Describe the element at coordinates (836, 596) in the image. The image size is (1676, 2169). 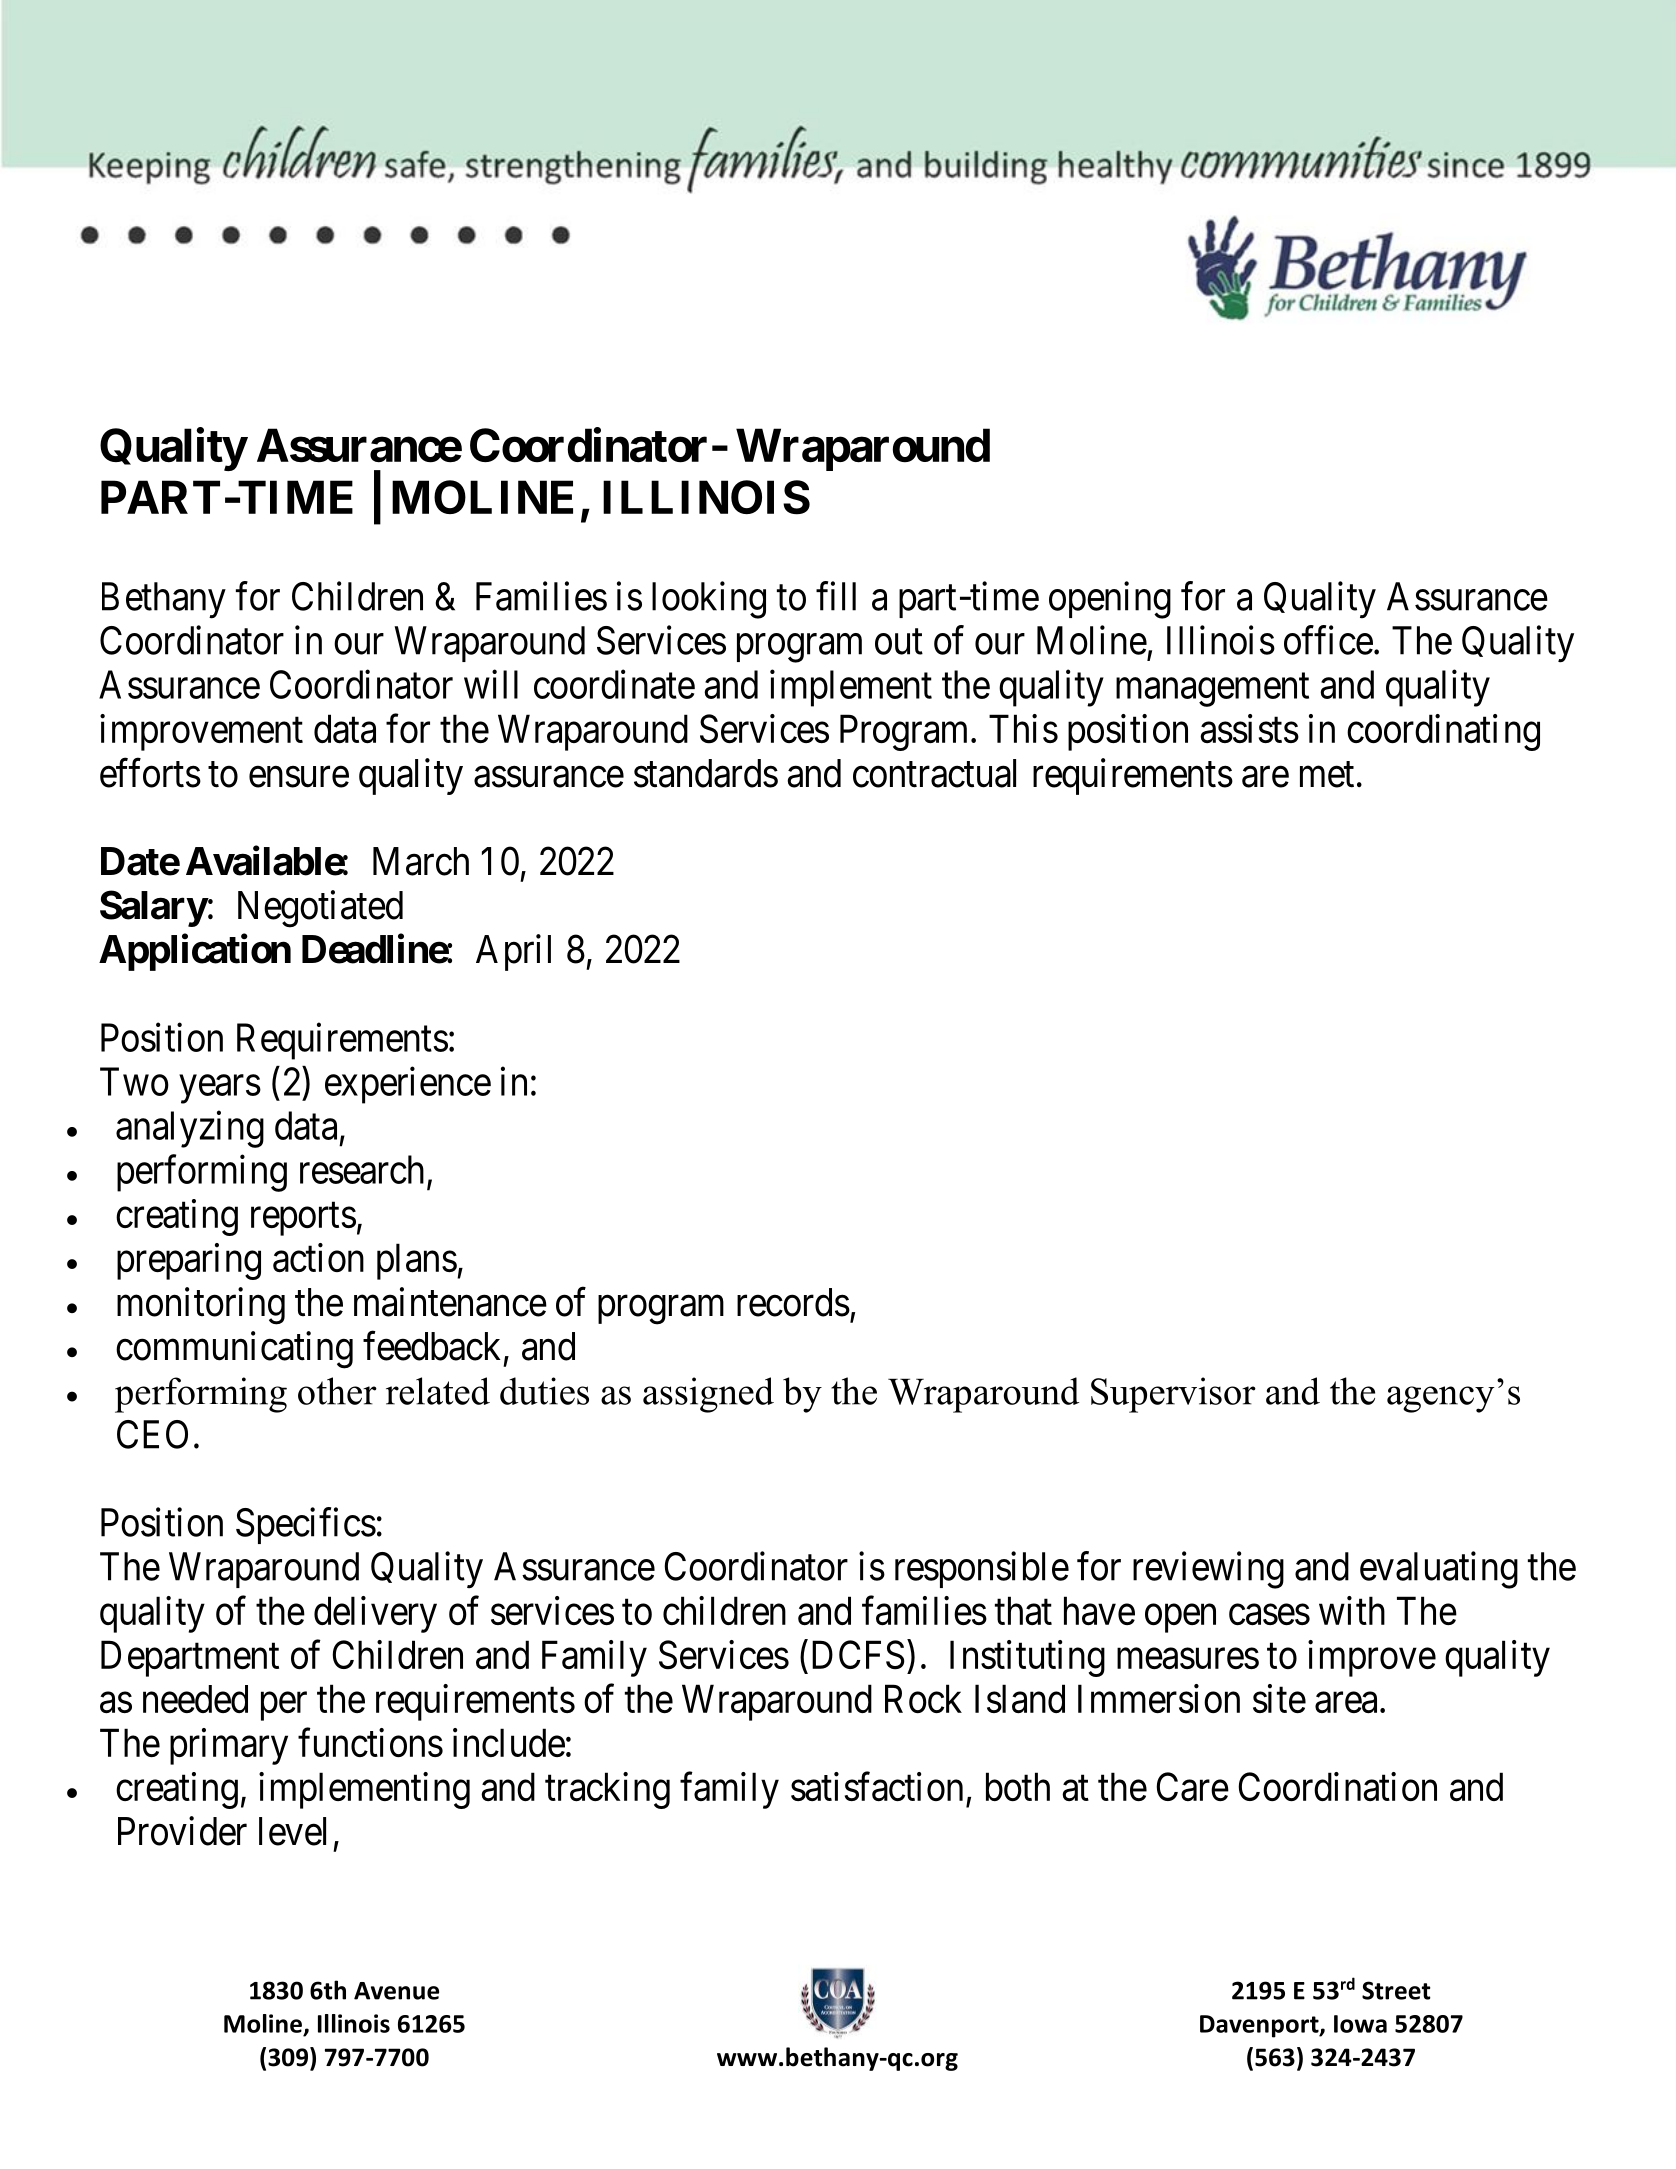
I see `fill` at that location.
